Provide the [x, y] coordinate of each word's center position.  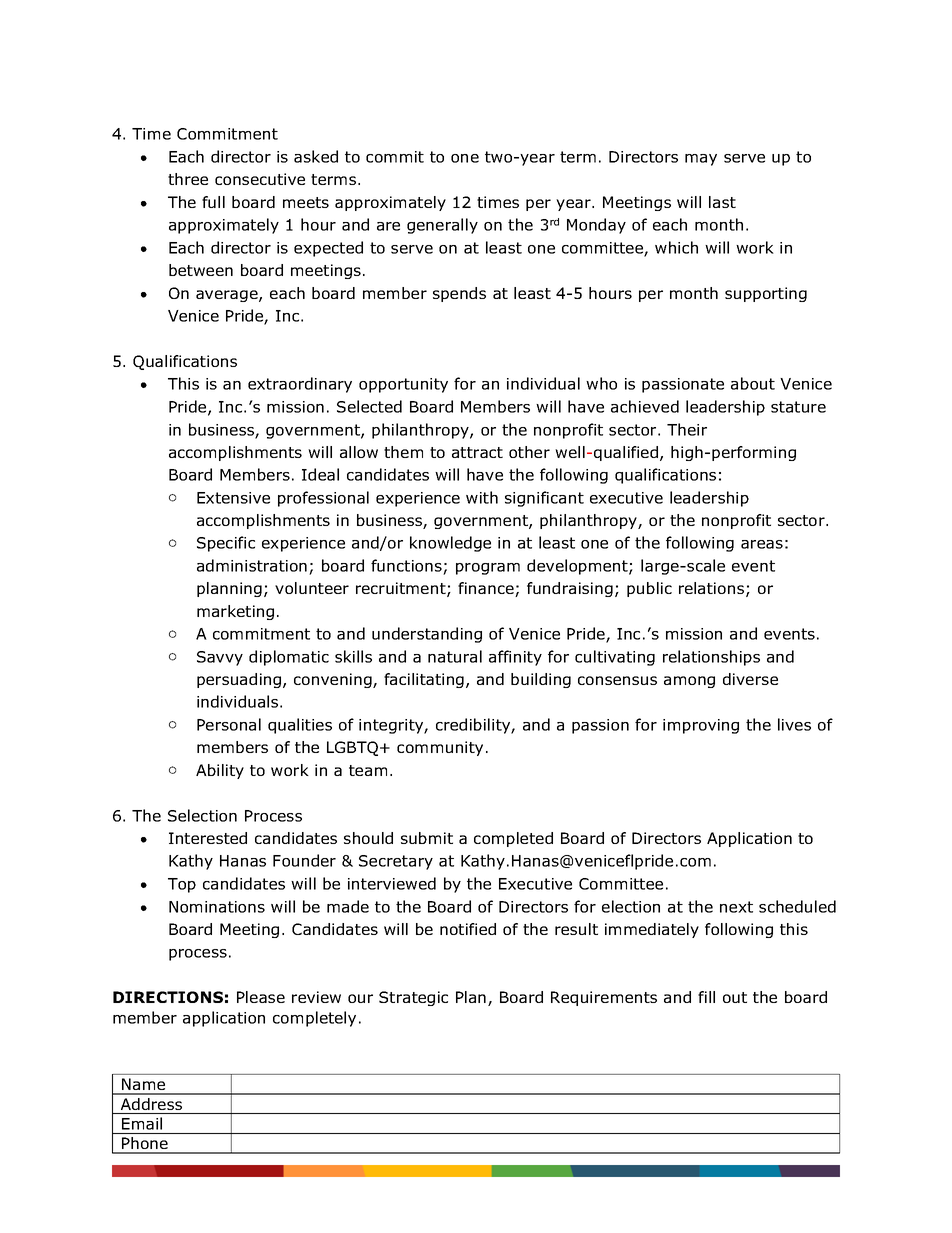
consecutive [260, 179]
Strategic [413, 998]
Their [687, 429]
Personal [229, 724]
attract [477, 452]
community [440, 748]
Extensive [233, 498]
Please [261, 997]
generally [442, 226]
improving [701, 726]
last [722, 202]
